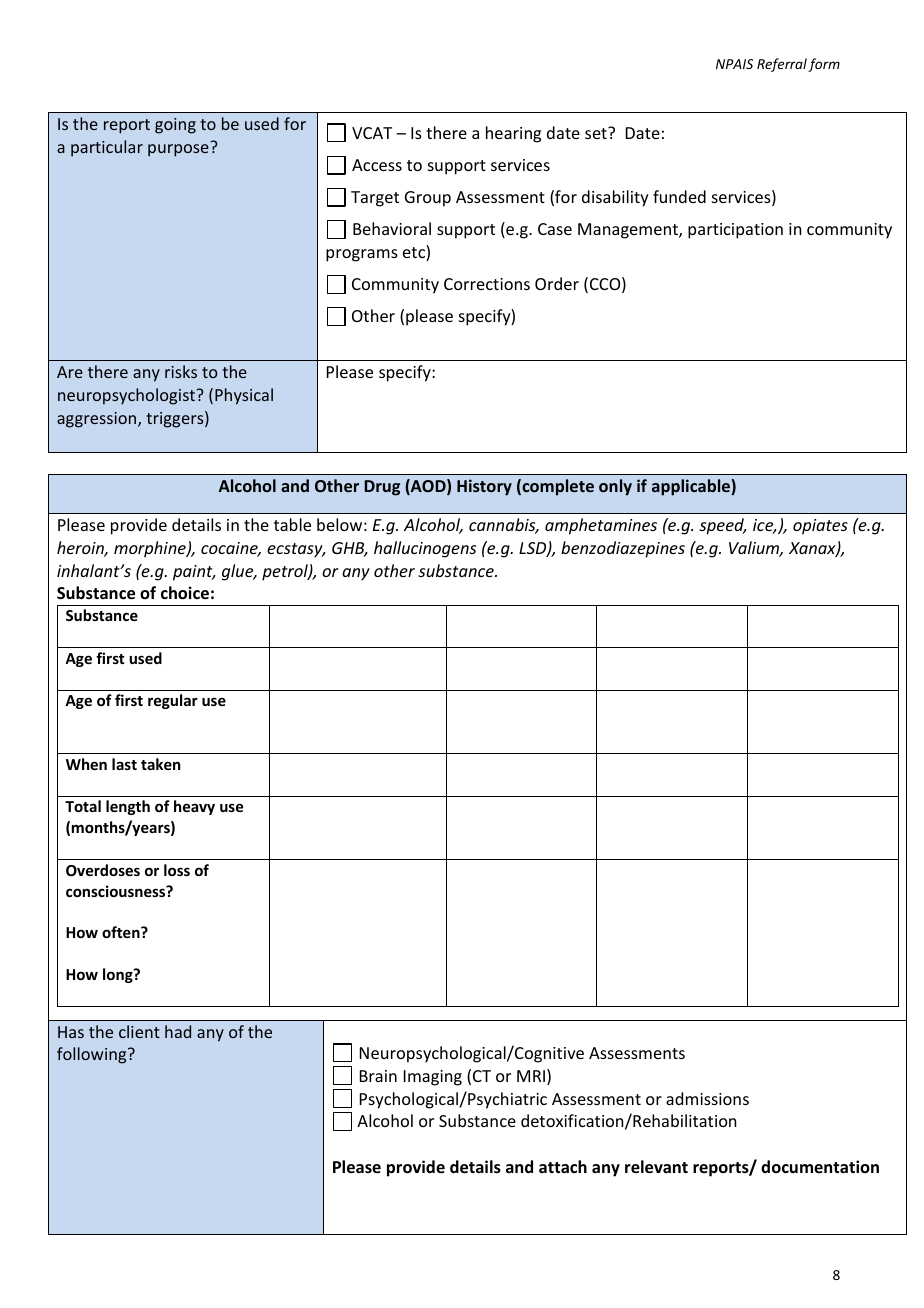 The height and width of the screenshot is (1308, 924). Describe the element at coordinates (425, 549) in the screenshot. I see `hallucinogens` at that location.
